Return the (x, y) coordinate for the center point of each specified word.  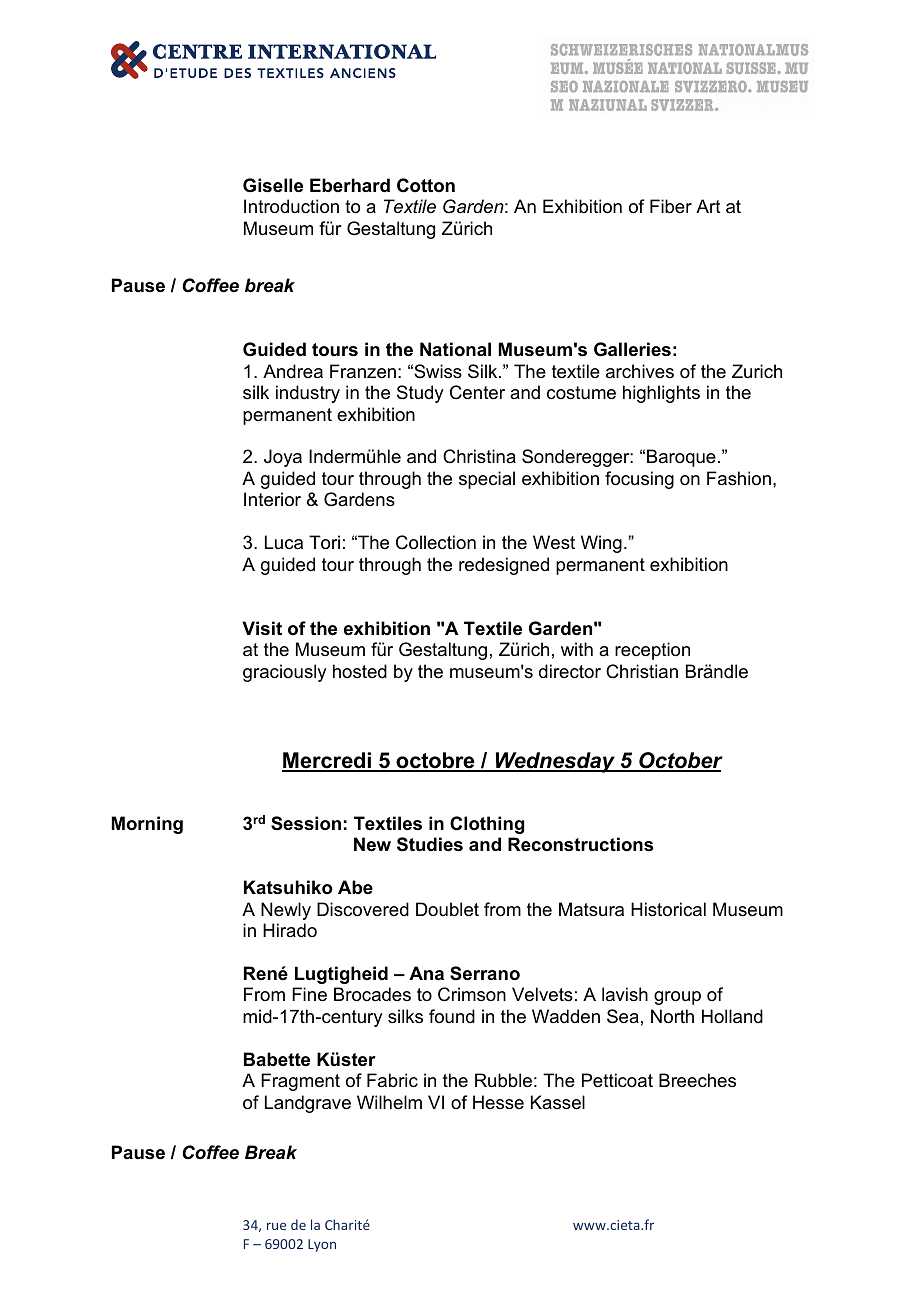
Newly (286, 911)
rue (276, 1226)
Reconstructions (580, 844)
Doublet (447, 909)
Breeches (697, 1080)
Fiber (671, 206)
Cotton (426, 185)
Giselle (273, 185)
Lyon (322, 1245)
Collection (436, 542)
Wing (601, 544)
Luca (284, 542)
